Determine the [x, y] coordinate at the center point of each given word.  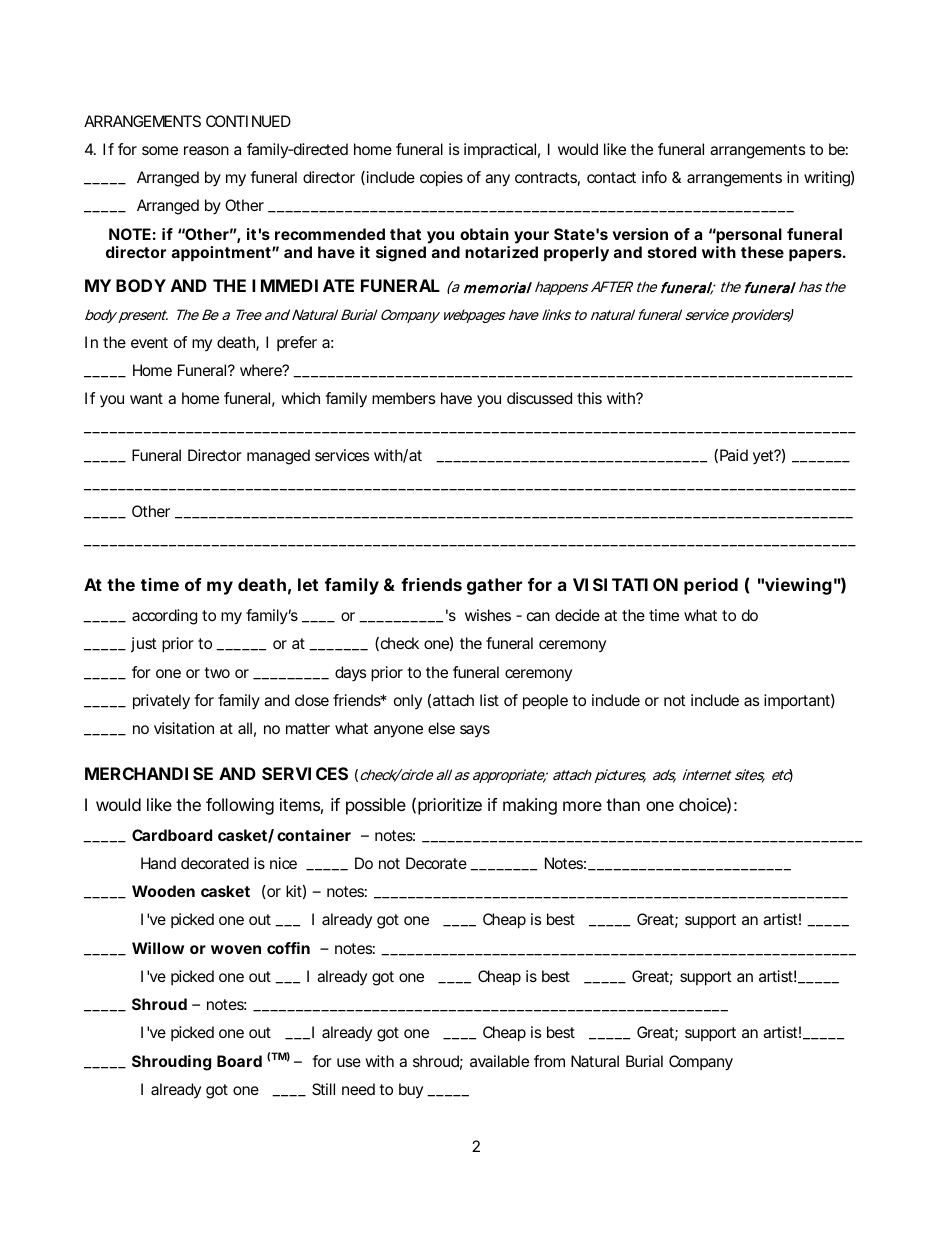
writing [827, 179]
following [240, 806]
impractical [500, 150]
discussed [539, 398]
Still [323, 1089]
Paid [734, 455]
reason [206, 150]
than [623, 804]
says [475, 731]
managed [278, 457]
